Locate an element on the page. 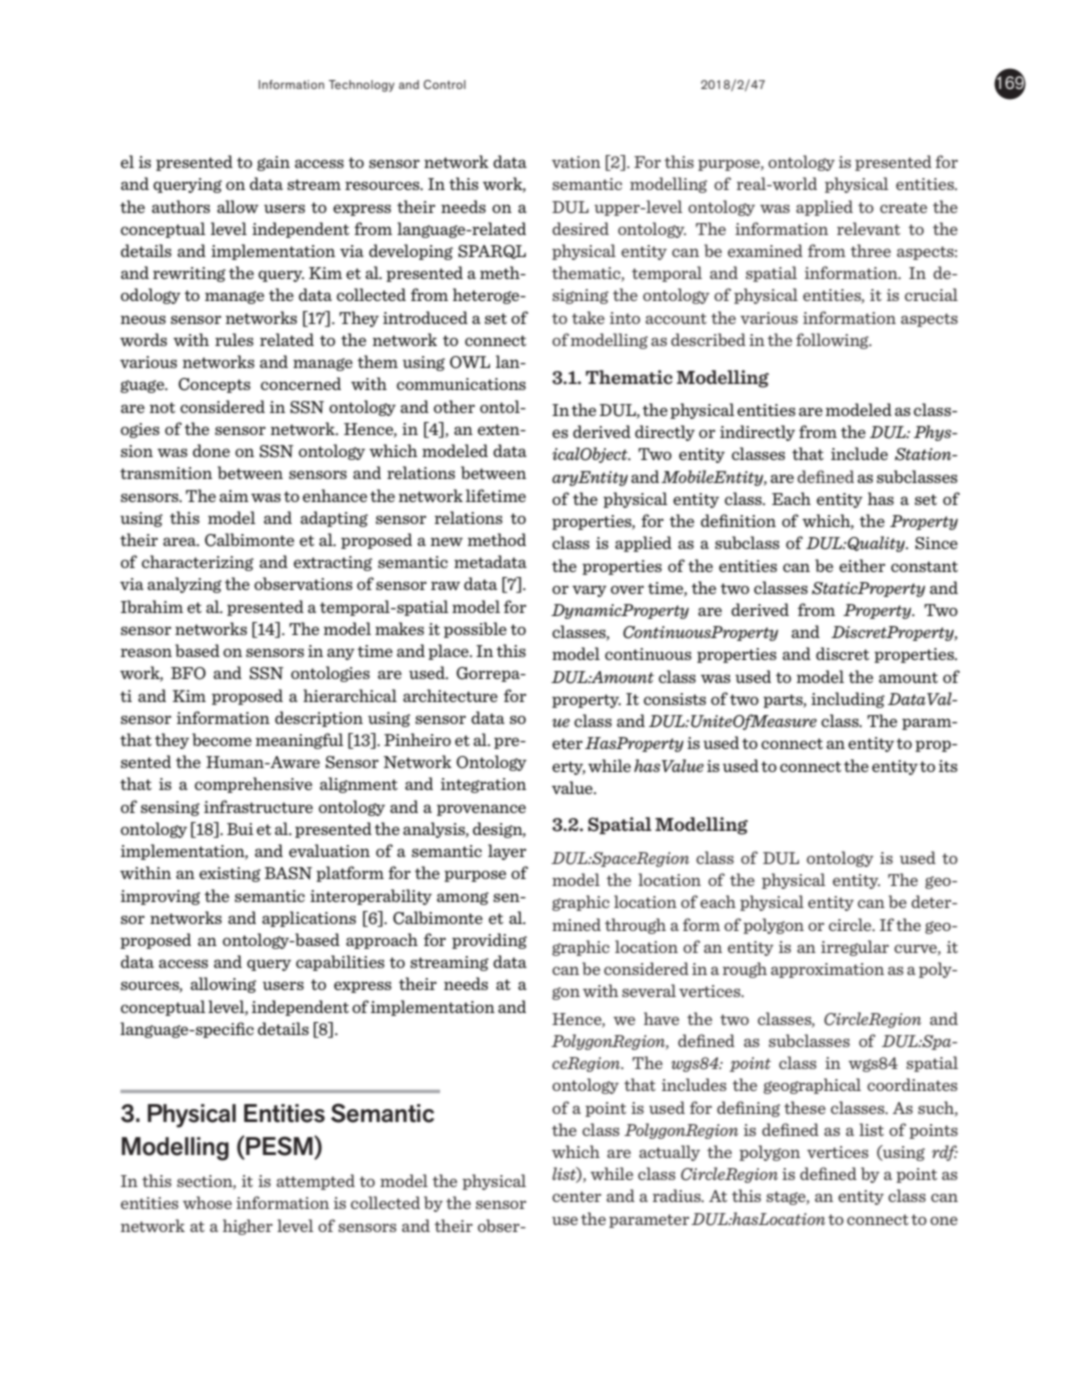 The width and height of the document is (1076, 1383). providing is located at coordinates (489, 941).
